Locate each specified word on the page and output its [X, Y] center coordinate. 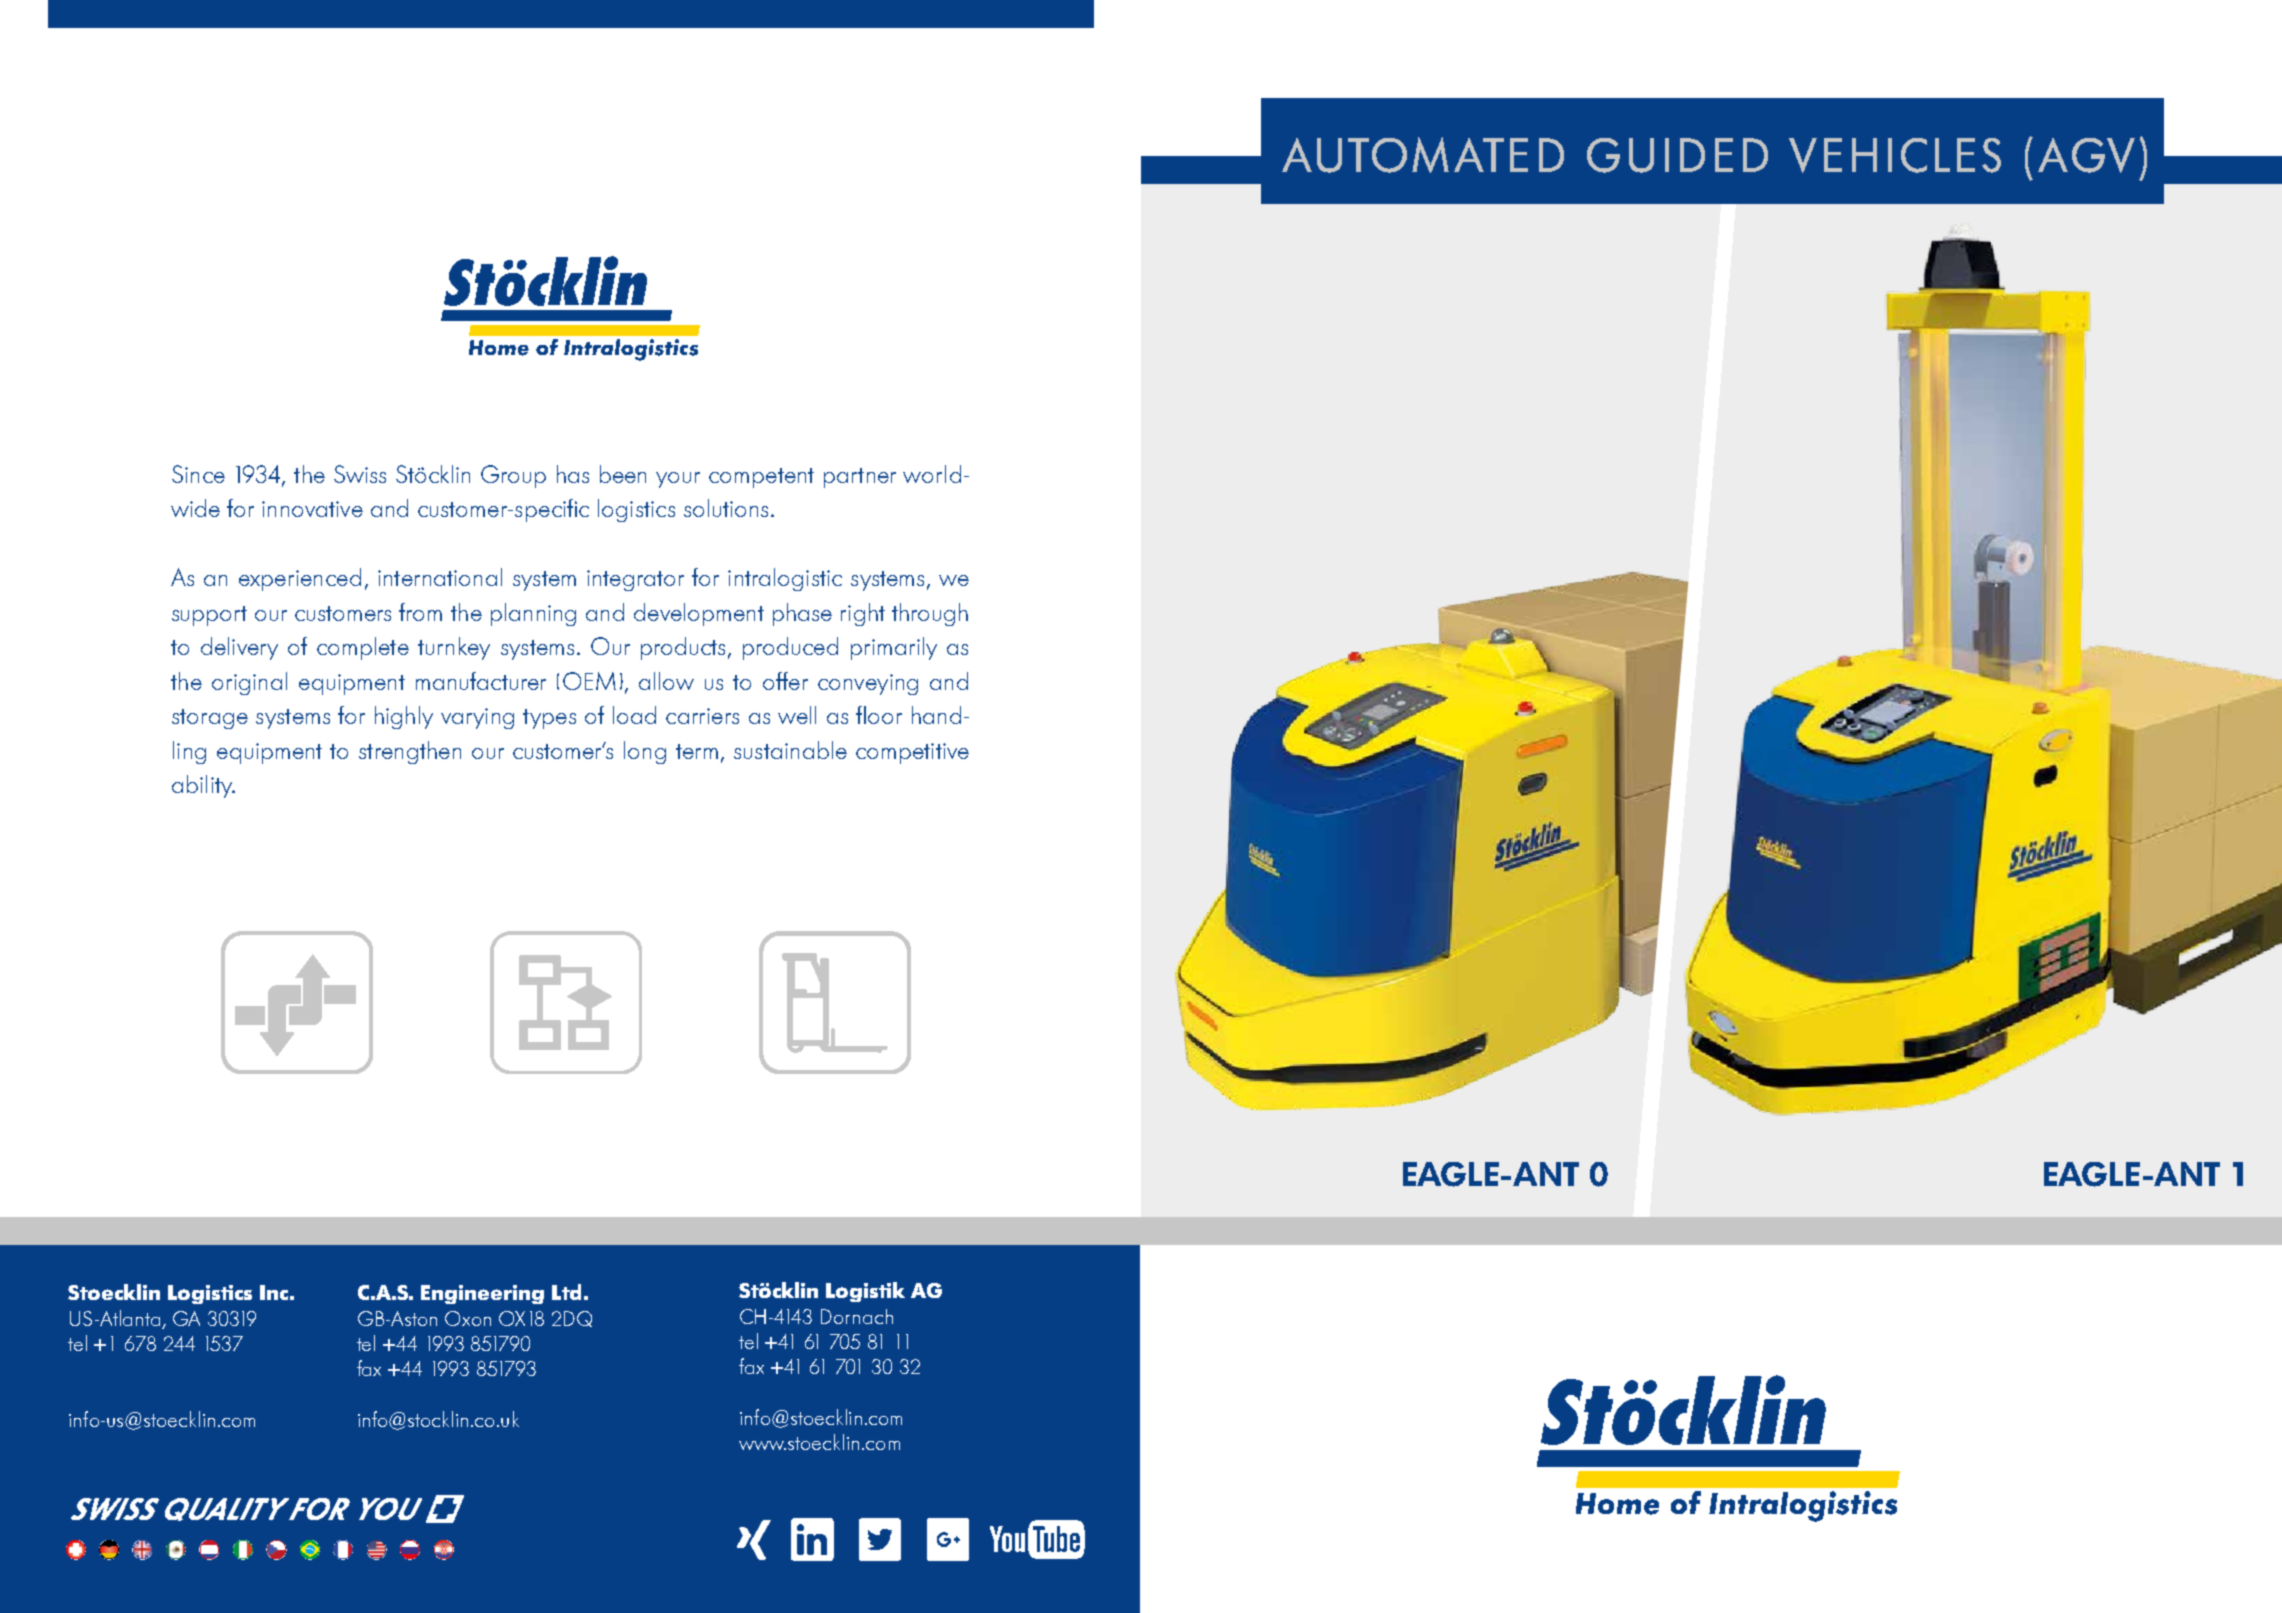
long [645, 752]
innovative [312, 509]
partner [860, 478]
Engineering [482, 1294]
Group [513, 476]
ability [203, 786]
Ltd [566, 1292]
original [249, 683]
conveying [868, 684]
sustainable [790, 750]
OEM [589, 681]
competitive [912, 753]
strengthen [410, 752]
